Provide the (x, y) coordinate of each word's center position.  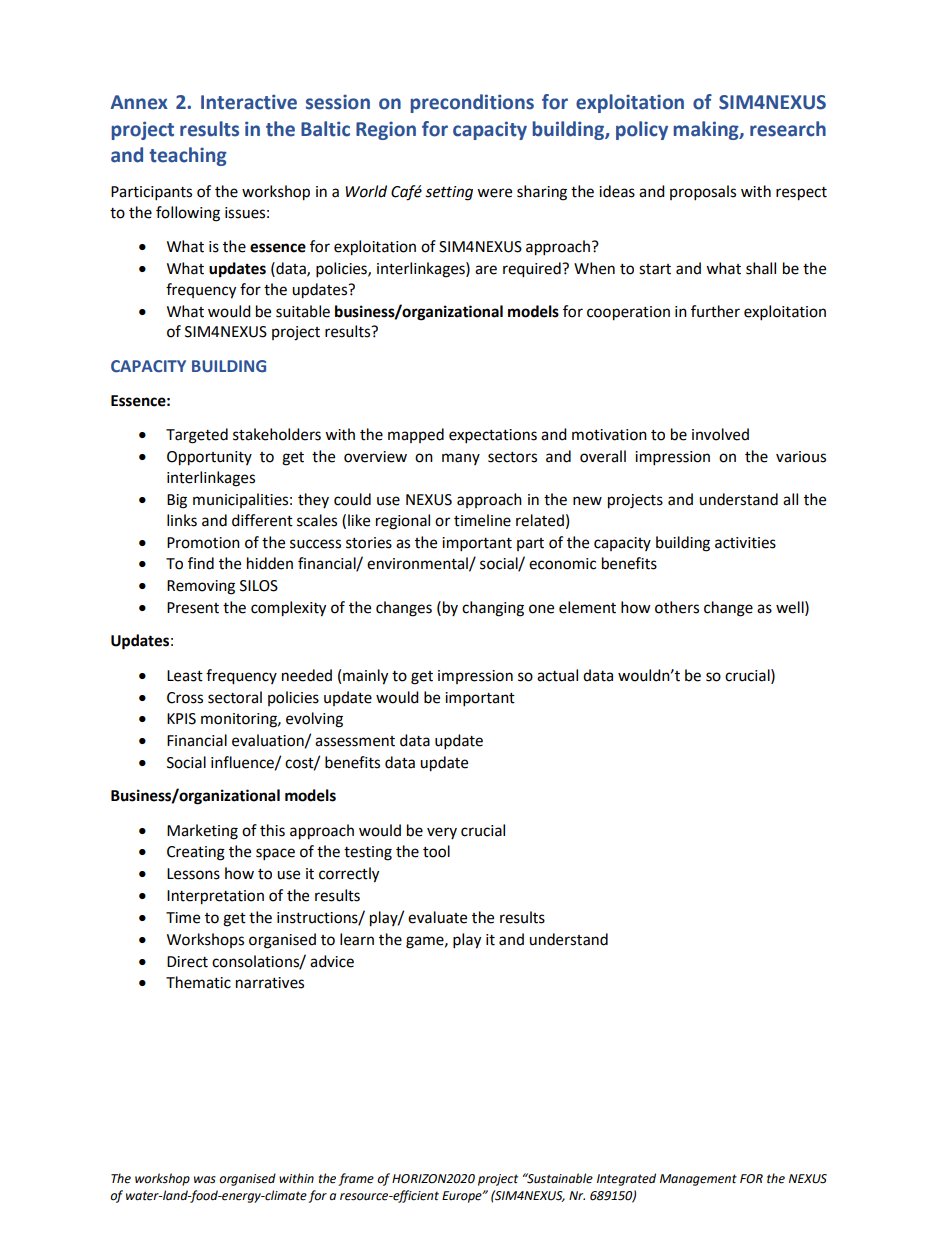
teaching (188, 156)
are (486, 270)
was (205, 1180)
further (715, 311)
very (442, 833)
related (540, 520)
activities (745, 543)
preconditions (472, 103)
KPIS (181, 719)
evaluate (437, 917)
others (677, 607)
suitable (303, 311)
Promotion (203, 543)
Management (698, 1180)
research (788, 129)
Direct (187, 962)
